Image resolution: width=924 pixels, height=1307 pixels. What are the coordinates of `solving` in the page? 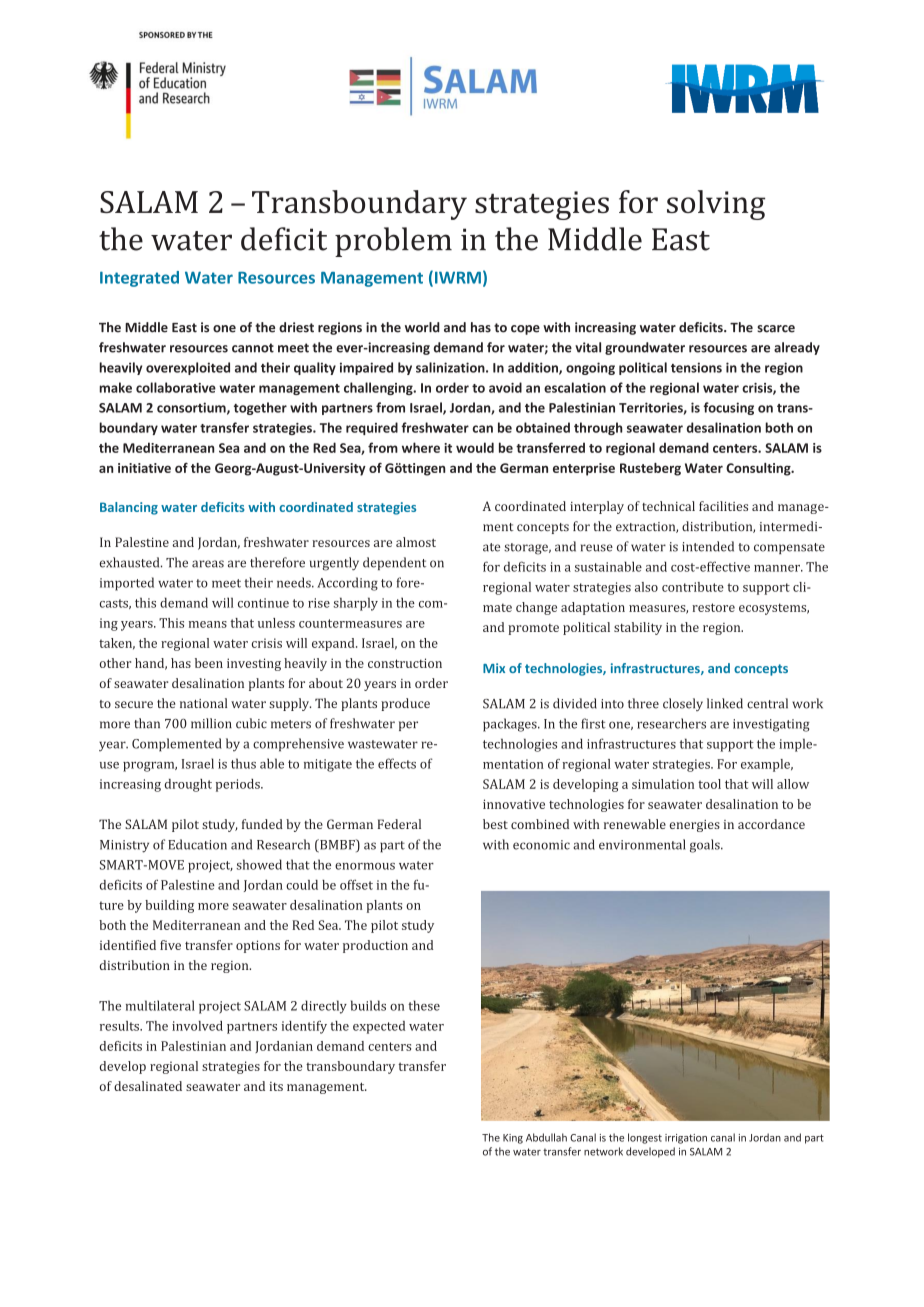 It's located at (716, 205).
